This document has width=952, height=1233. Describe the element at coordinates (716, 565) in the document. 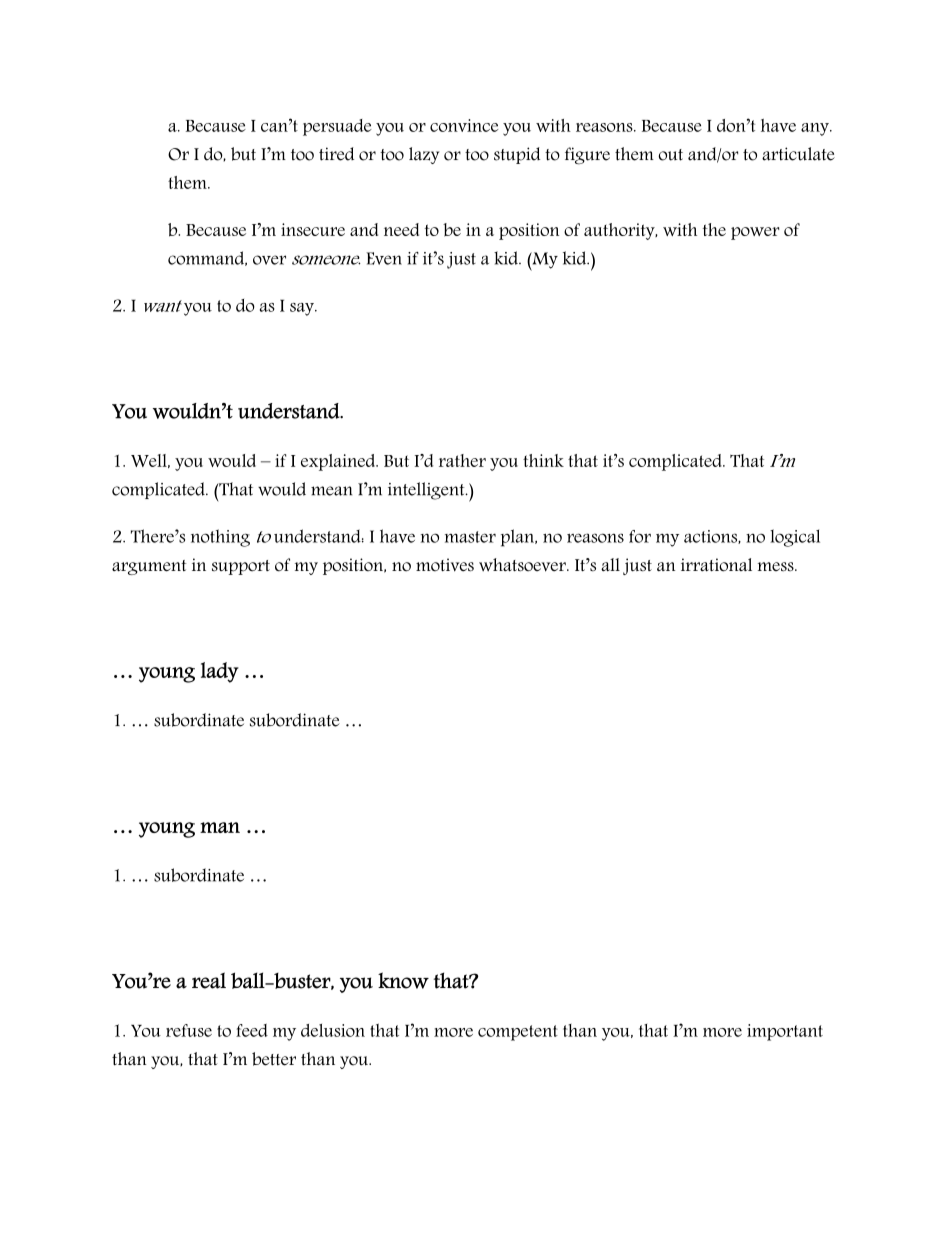

I see `irrational` at that location.
